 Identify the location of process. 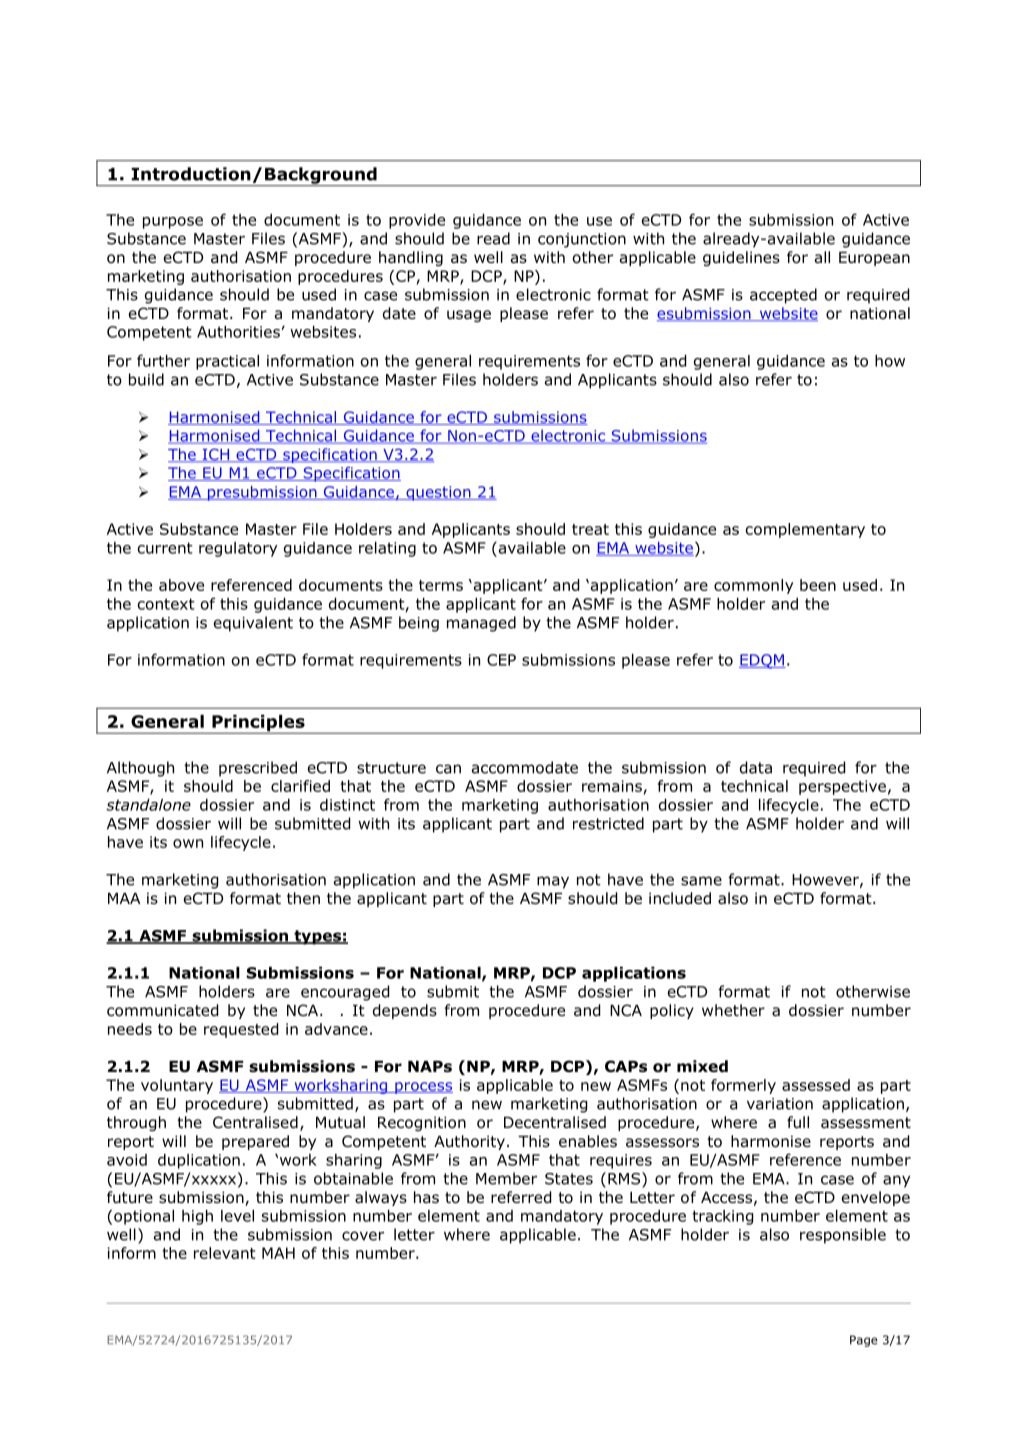
(423, 1088).
